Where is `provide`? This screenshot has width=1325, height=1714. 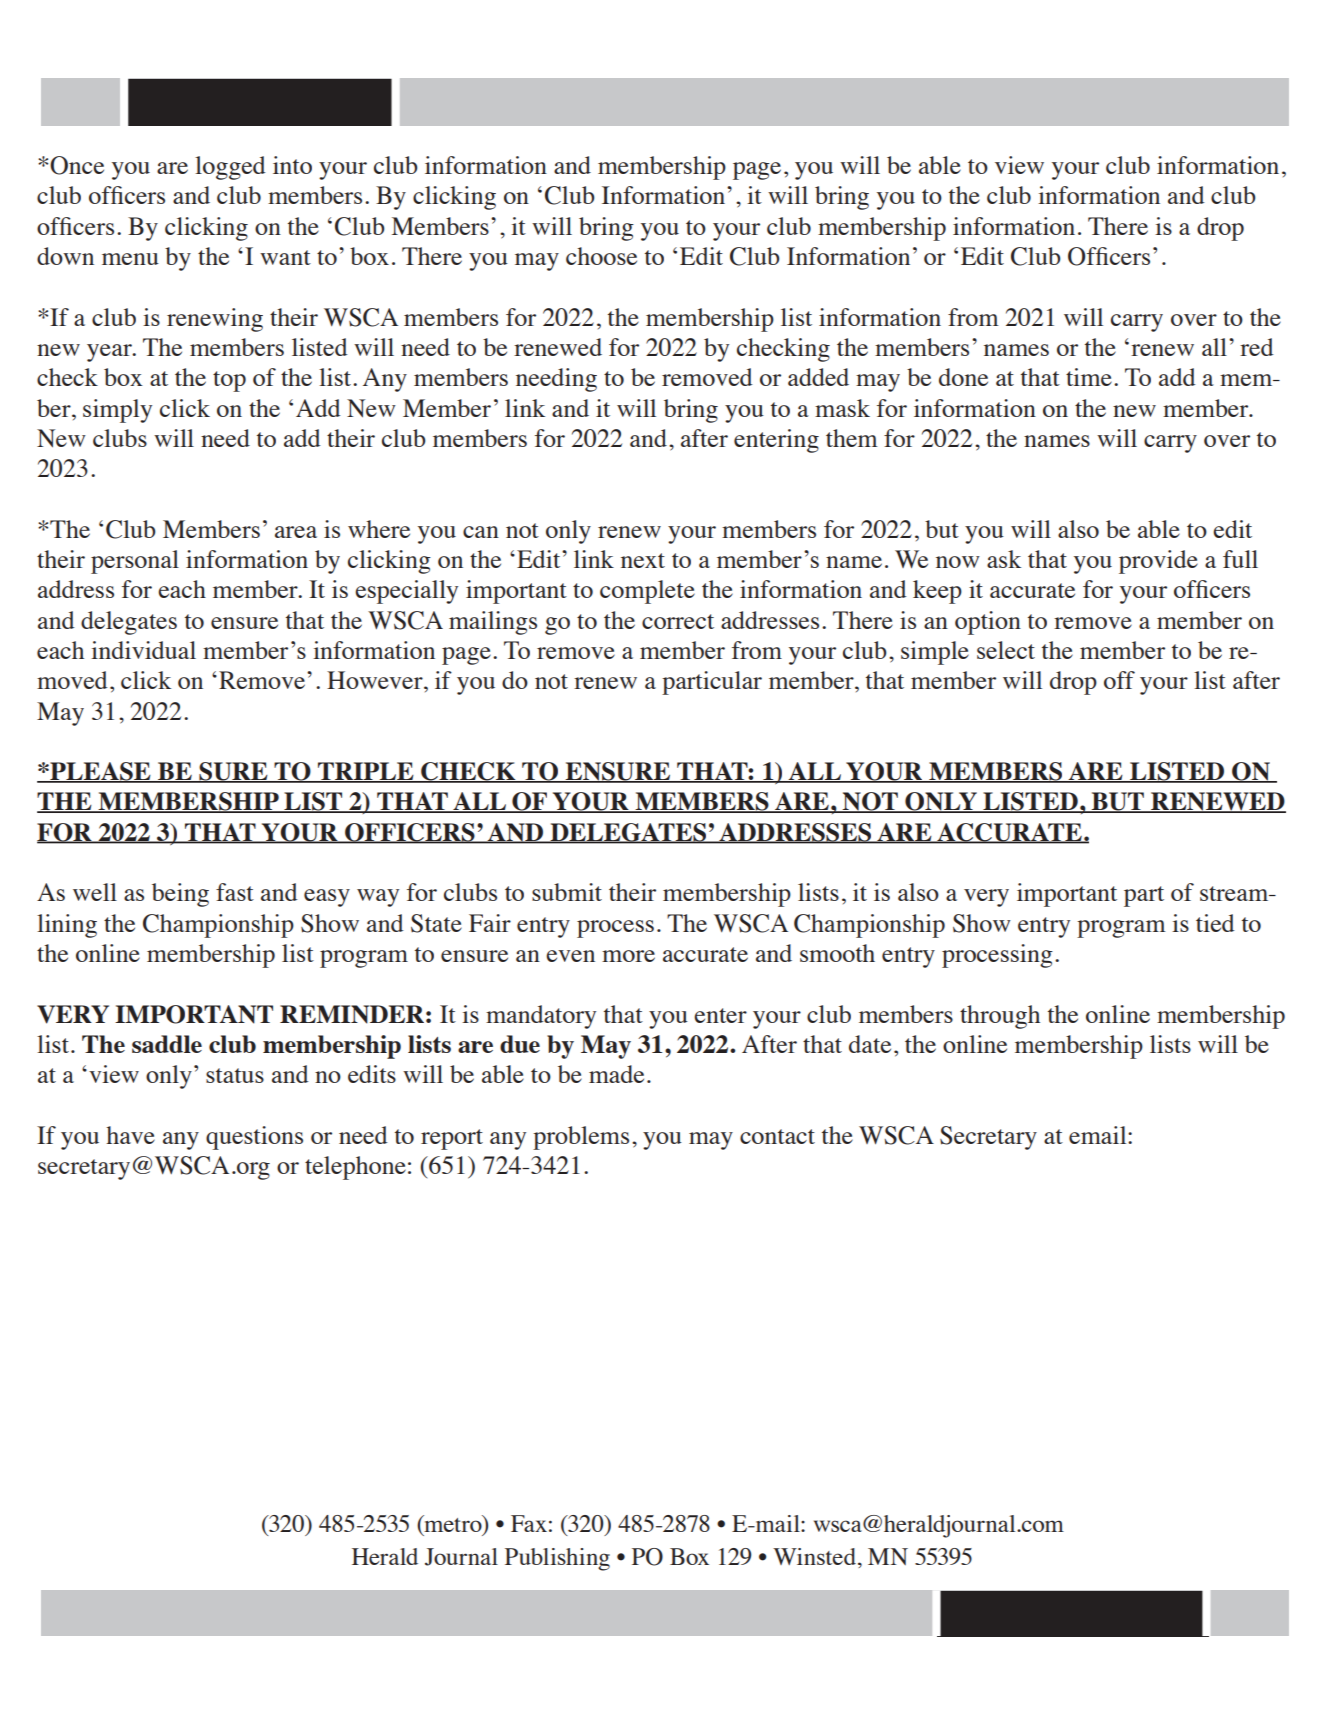
provide is located at coordinates (1158, 562).
